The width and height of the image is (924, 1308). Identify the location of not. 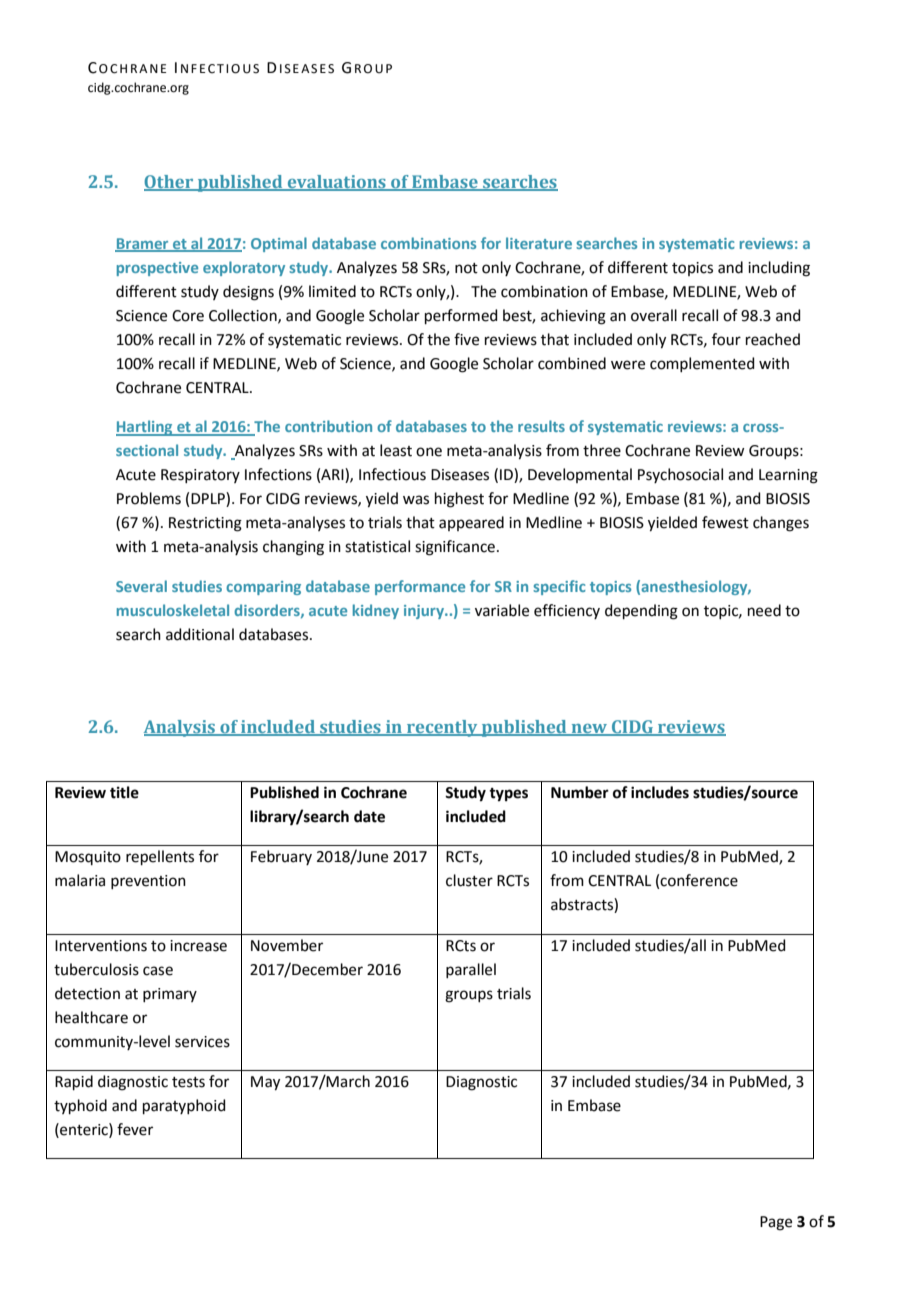
(466, 268).
